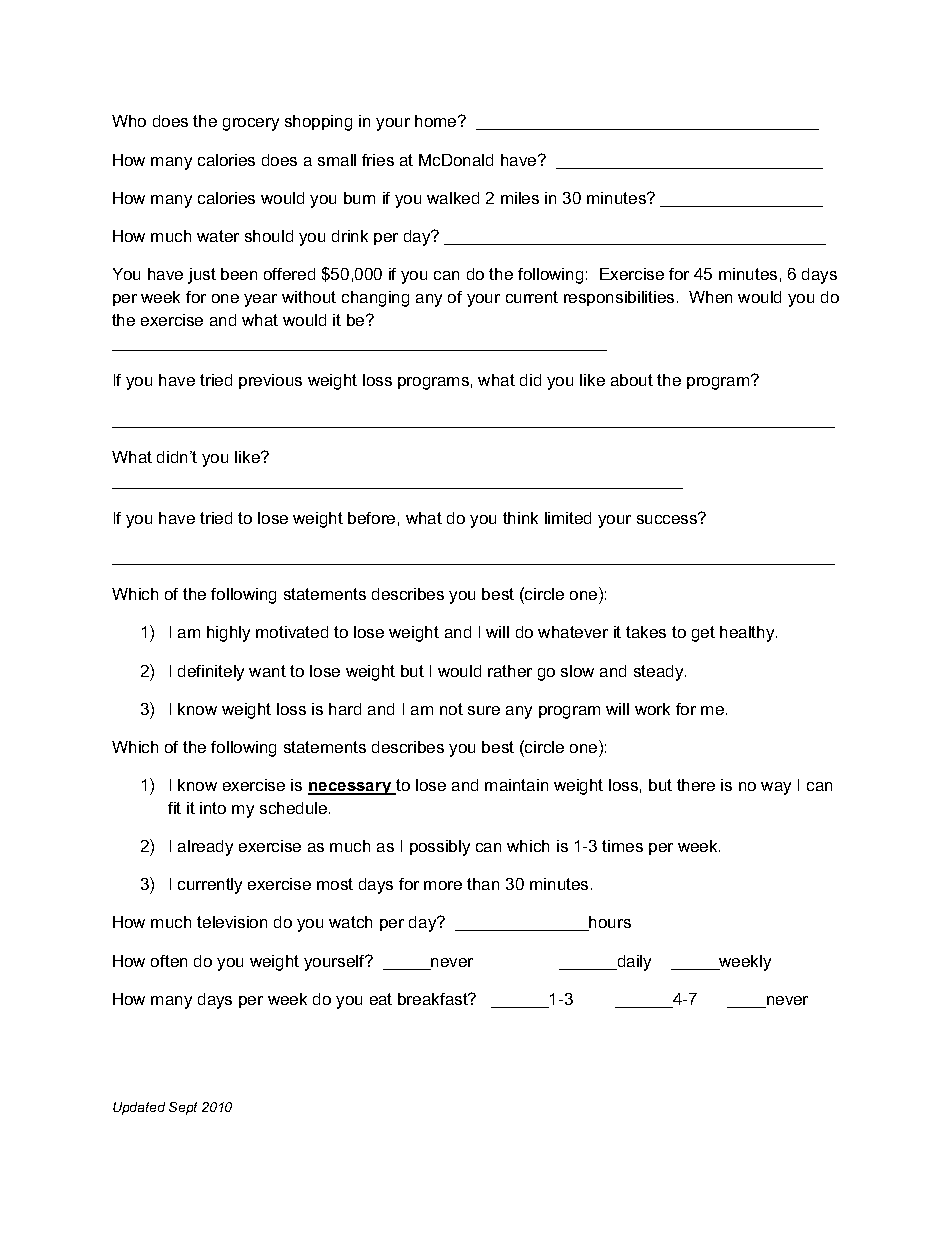  What do you see at coordinates (270, 381) in the document?
I see `previous` at bounding box center [270, 381].
